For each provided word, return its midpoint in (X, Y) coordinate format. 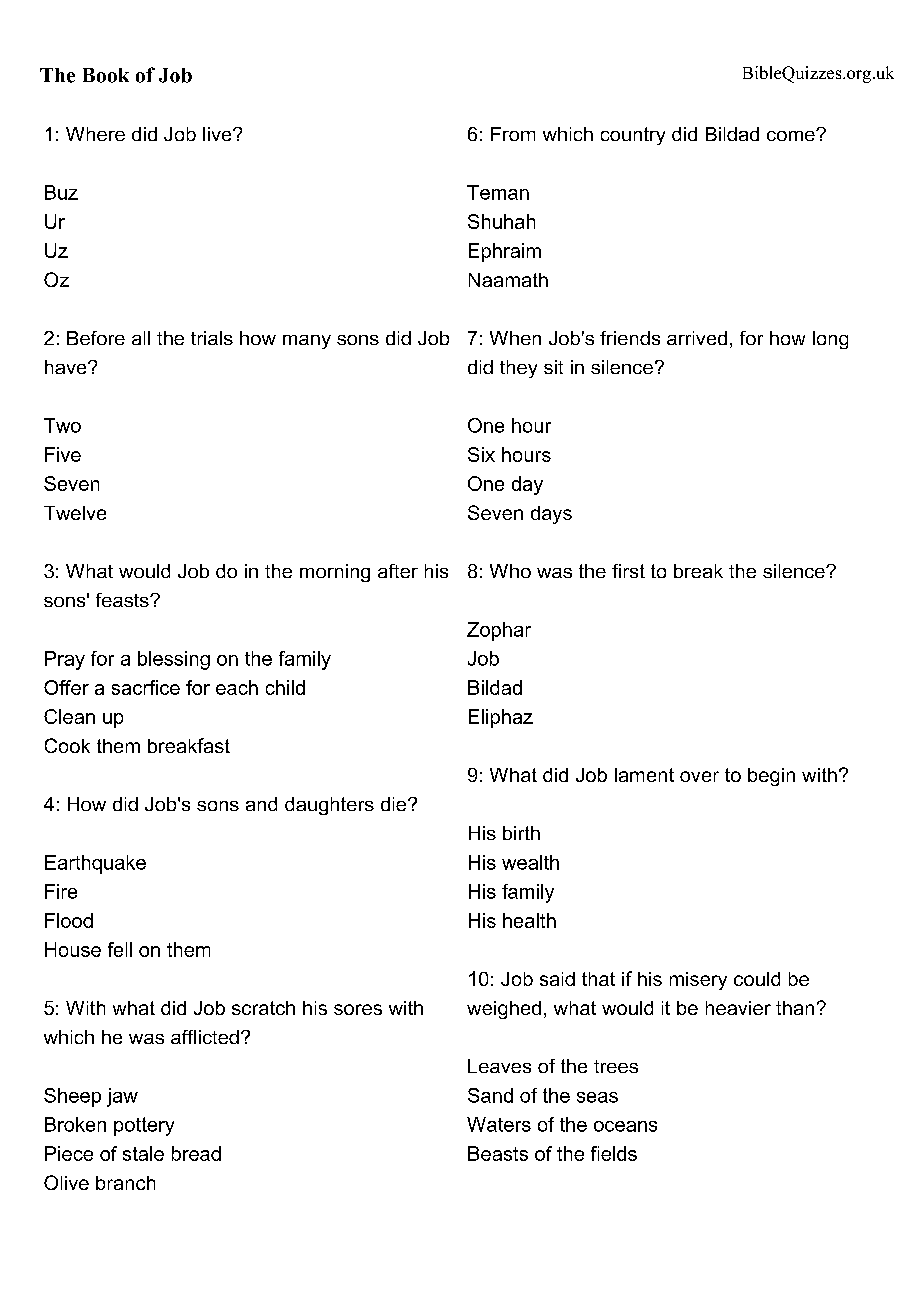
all (141, 338)
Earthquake (95, 864)
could (757, 979)
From (513, 134)
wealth (530, 862)
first (628, 571)
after (398, 571)
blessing (174, 660)
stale (143, 1153)
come (792, 135)
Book (106, 75)
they (518, 369)
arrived (697, 338)
